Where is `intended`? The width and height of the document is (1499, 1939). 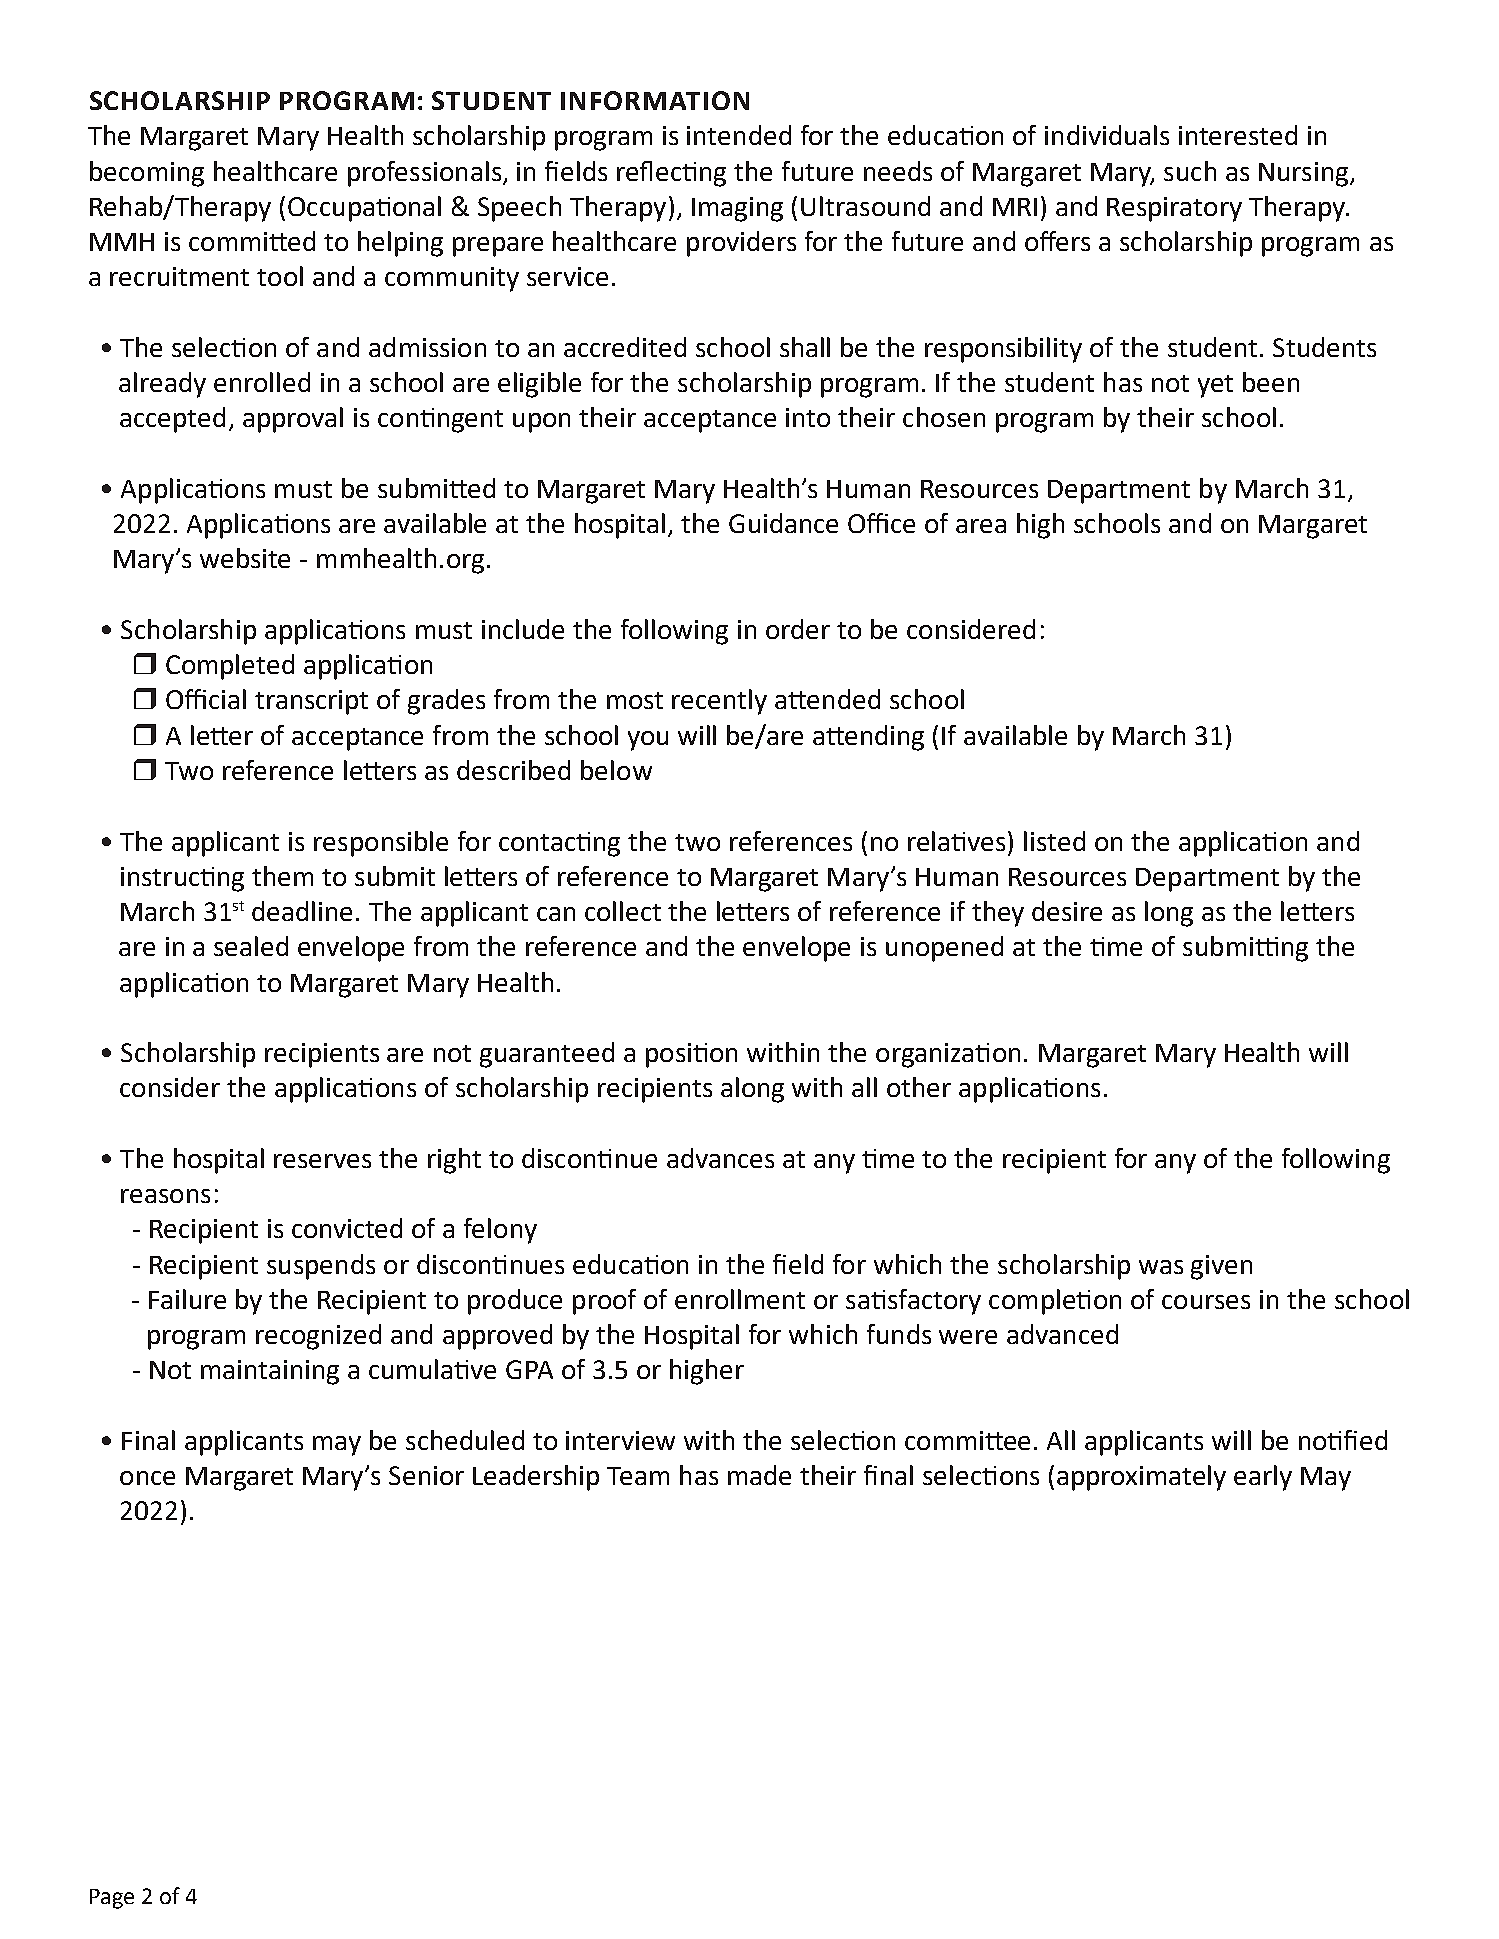 intended is located at coordinates (739, 135).
